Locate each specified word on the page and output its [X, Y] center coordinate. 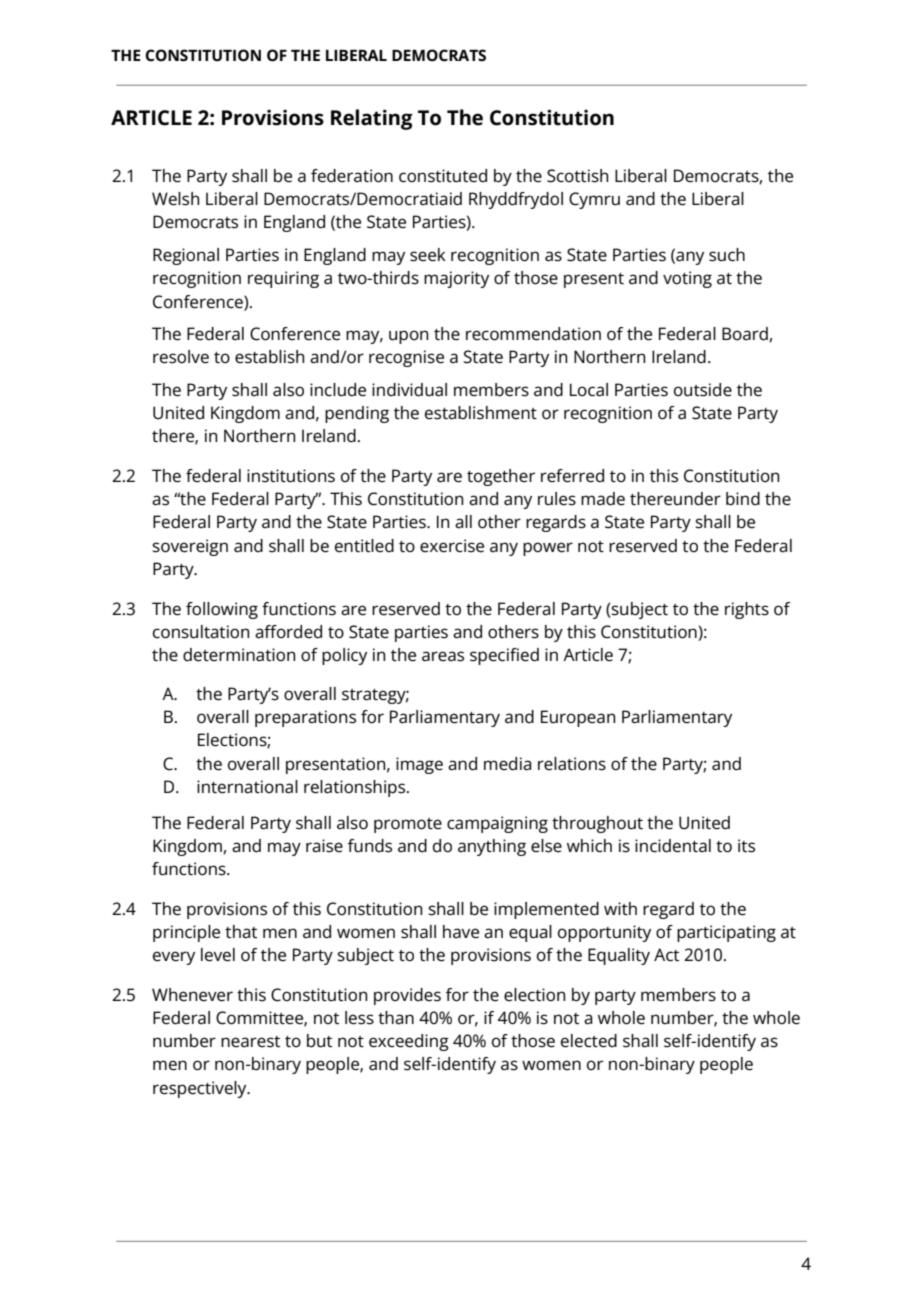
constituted [443, 176]
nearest [250, 1042]
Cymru [594, 200]
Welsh [175, 199]
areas [443, 656]
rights [747, 610]
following [222, 610]
